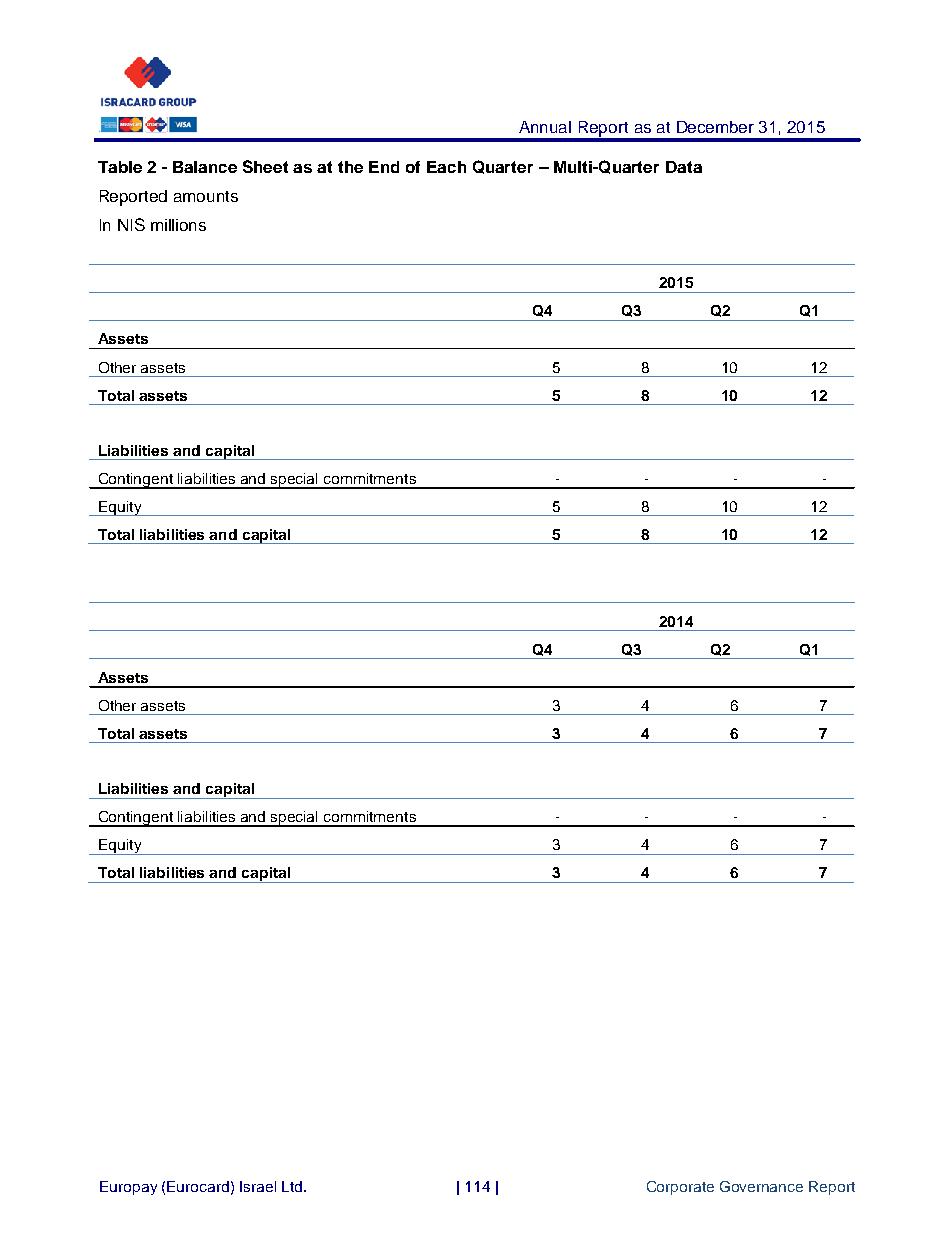  Describe the element at coordinates (761, 1186) in the page. I see `Governance` at that location.
